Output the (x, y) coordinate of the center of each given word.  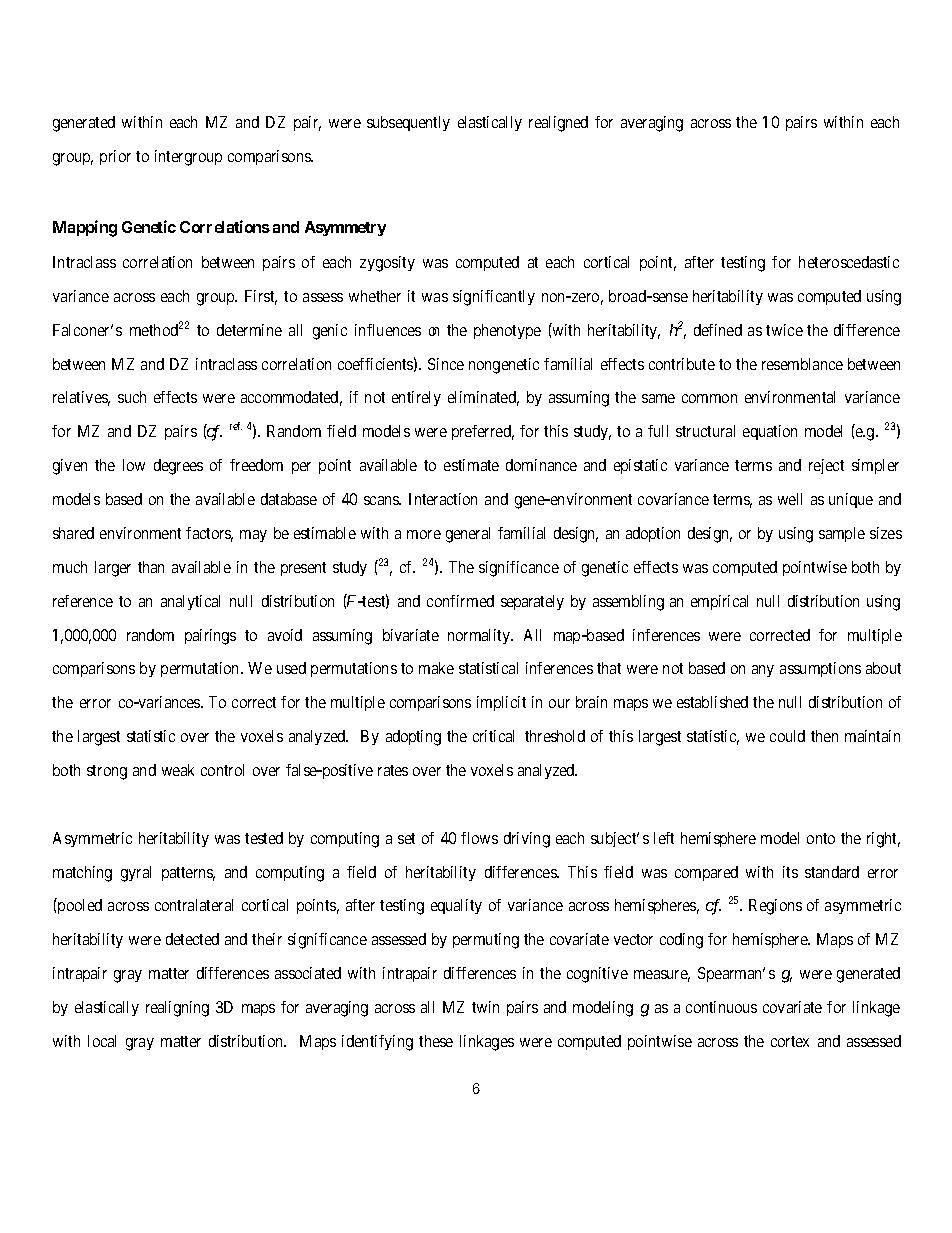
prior (115, 157)
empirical (719, 602)
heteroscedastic (849, 262)
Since (446, 364)
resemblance (802, 364)
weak (178, 770)
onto (821, 838)
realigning (177, 1009)
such (132, 397)
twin (485, 1007)
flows (479, 838)
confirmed (460, 601)
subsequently (408, 123)
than (151, 567)
